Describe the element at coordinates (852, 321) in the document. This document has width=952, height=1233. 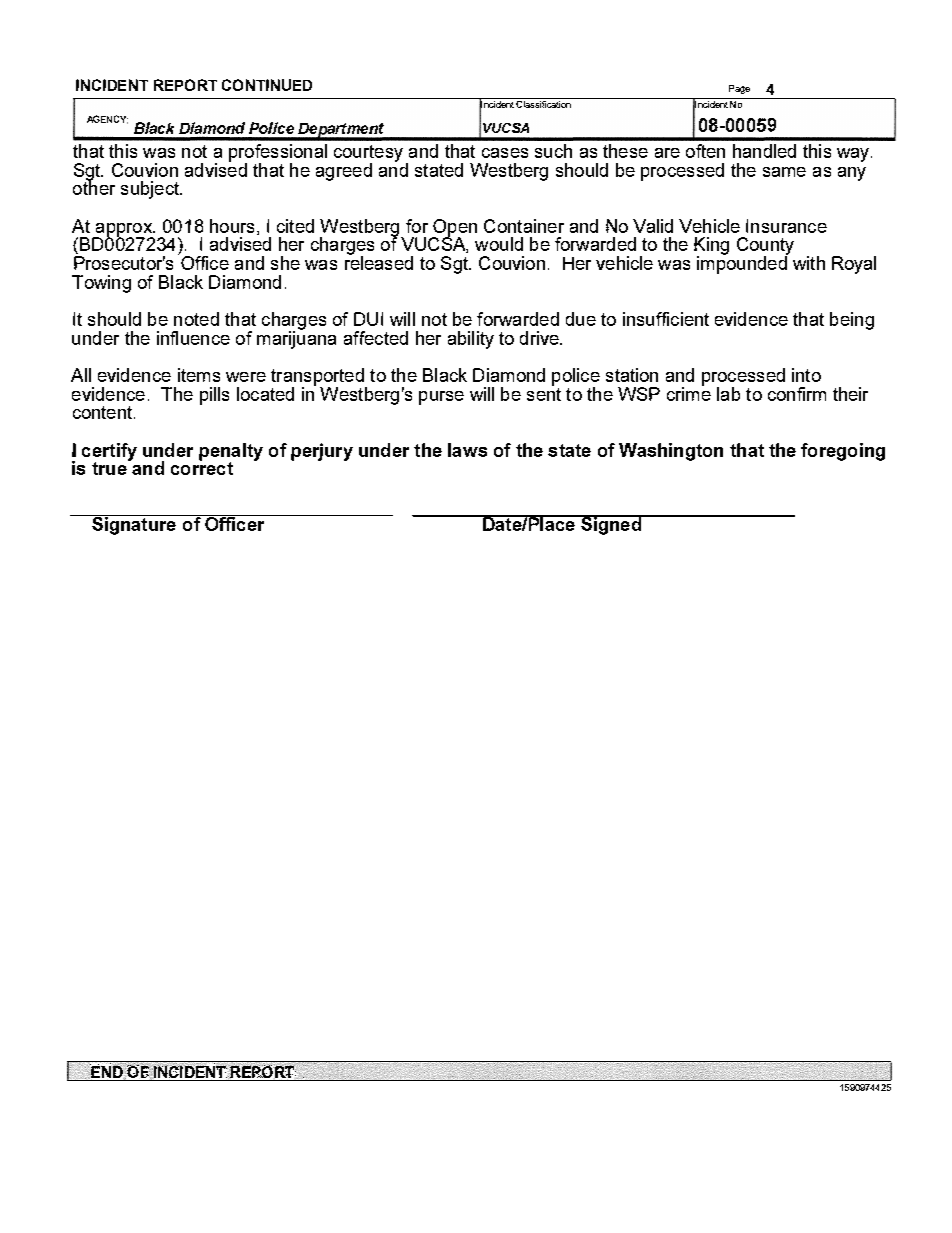
I see `being` at that location.
